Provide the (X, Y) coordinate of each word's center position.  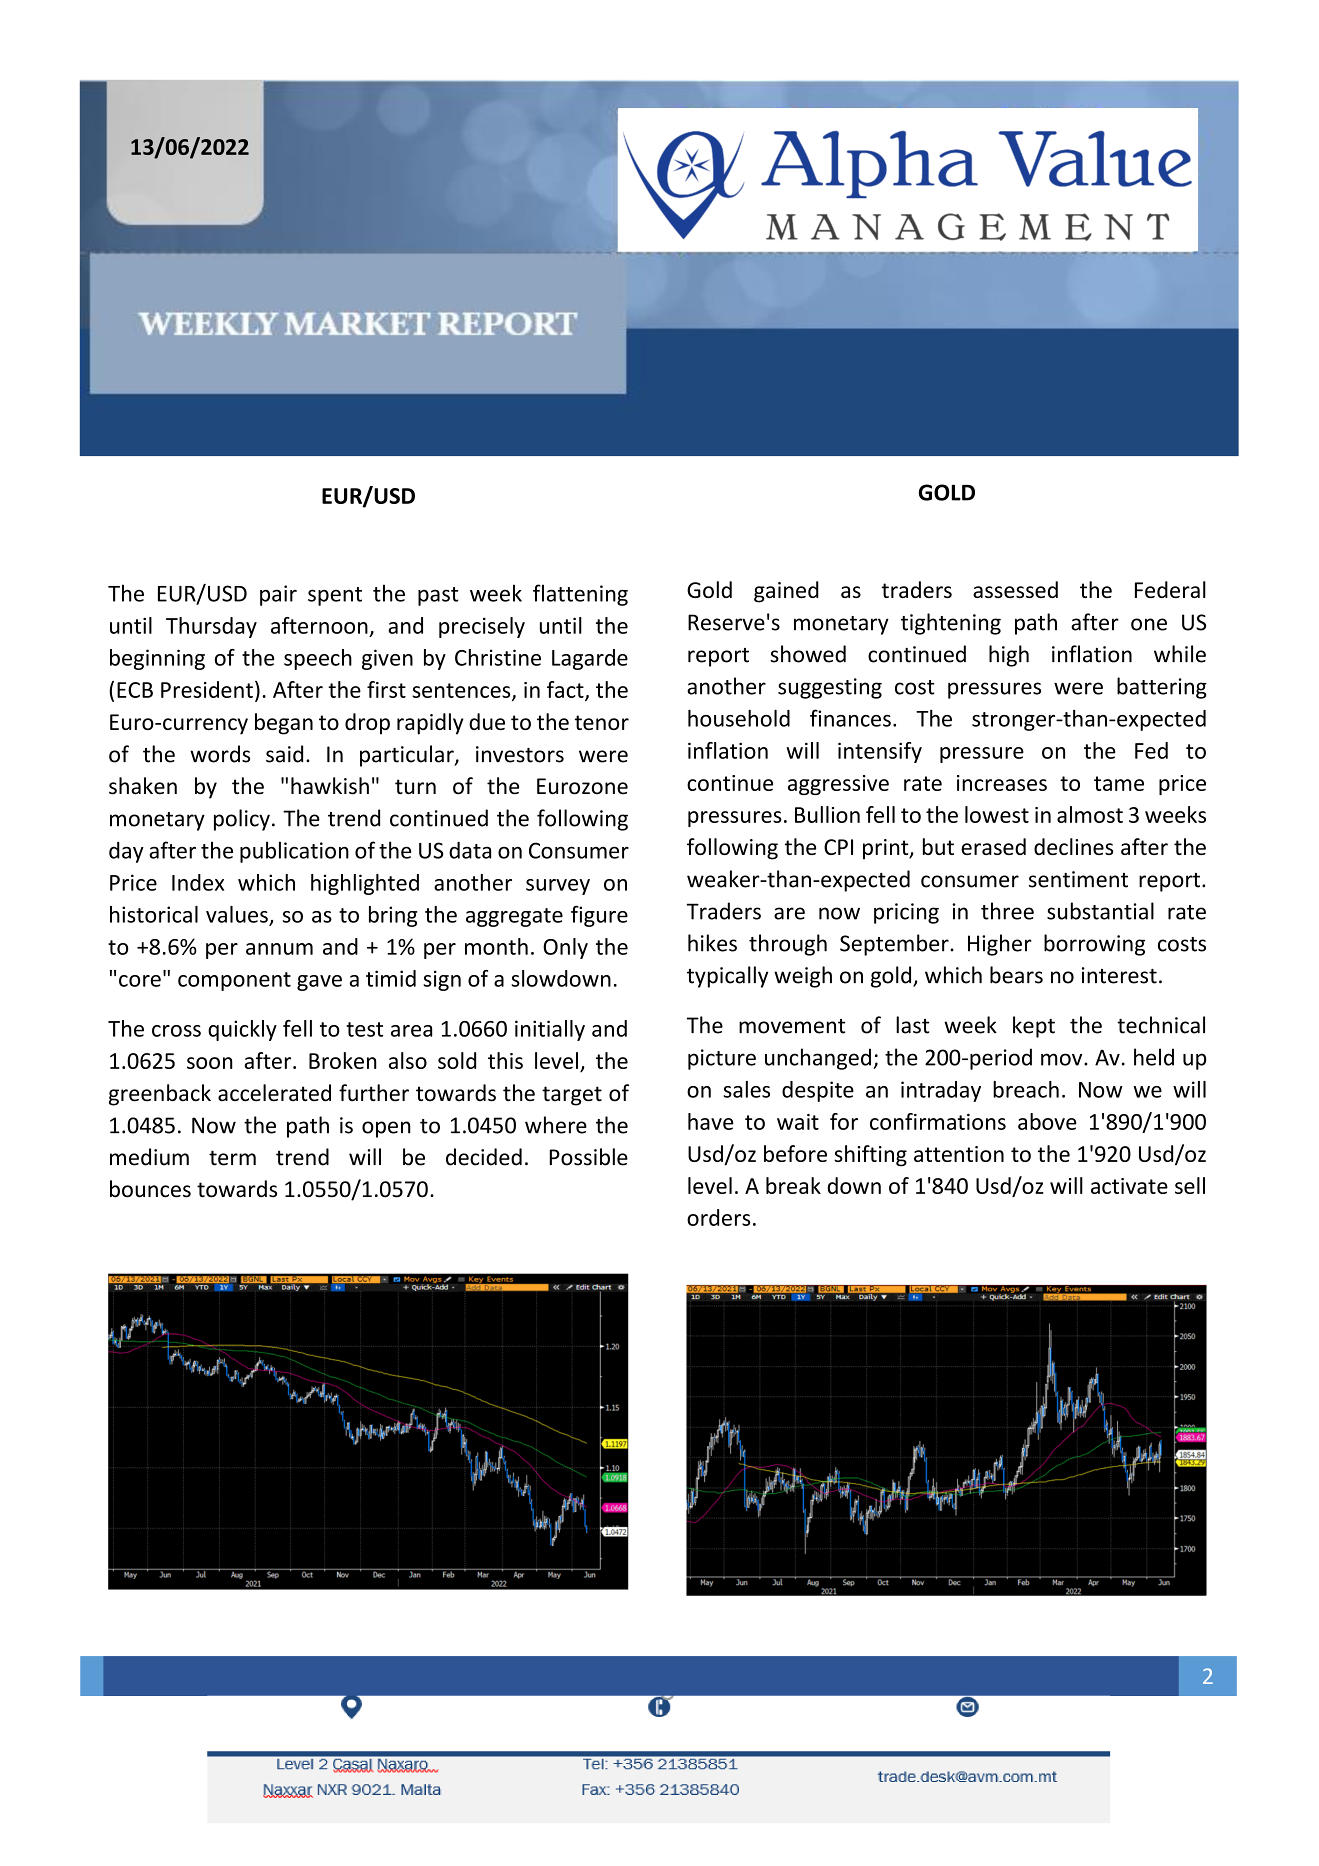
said (284, 754)
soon (210, 1063)
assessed (1015, 589)
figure (599, 916)
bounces (150, 1189)
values (237, 914)
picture (722, 1059)
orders (718, 1217)
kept (1034, 1027)
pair (278, 595)
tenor (602, 722)
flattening (580, 595)
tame (1119, 783)
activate (1129, 1186)
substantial (1100, 911)
